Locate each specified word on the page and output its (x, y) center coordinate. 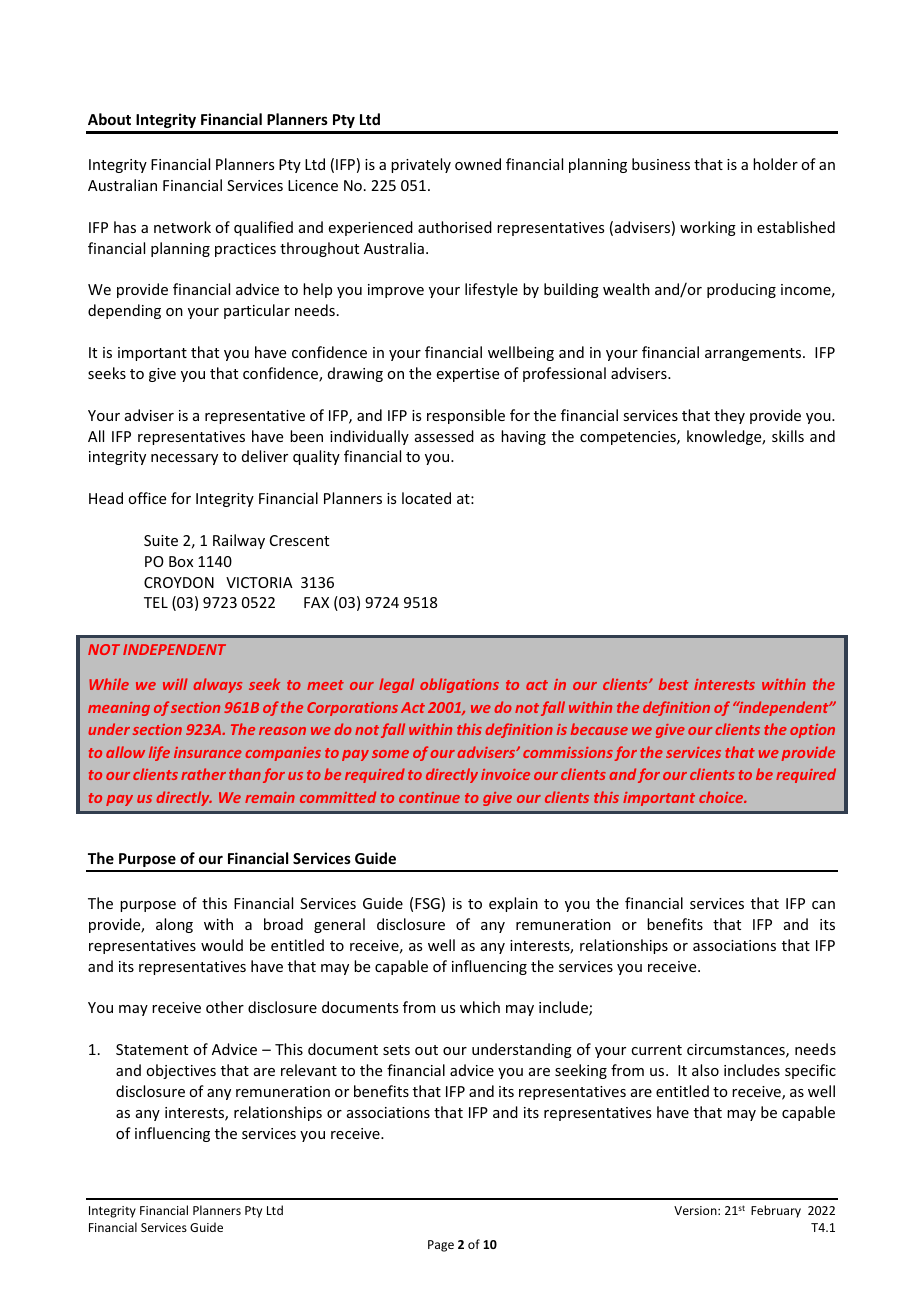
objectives (181, 1071)
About (109, 119)
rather (203, 774)
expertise (468, 375)
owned (478, 164)
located (426, 498)
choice (722, 797)
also (705, 1070)
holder (775, 164)
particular (257, 311)
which (480, 1007)
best (673, 684)
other (225, 1007)
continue (429, 797)
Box (181, 561)
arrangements (754, 354)
